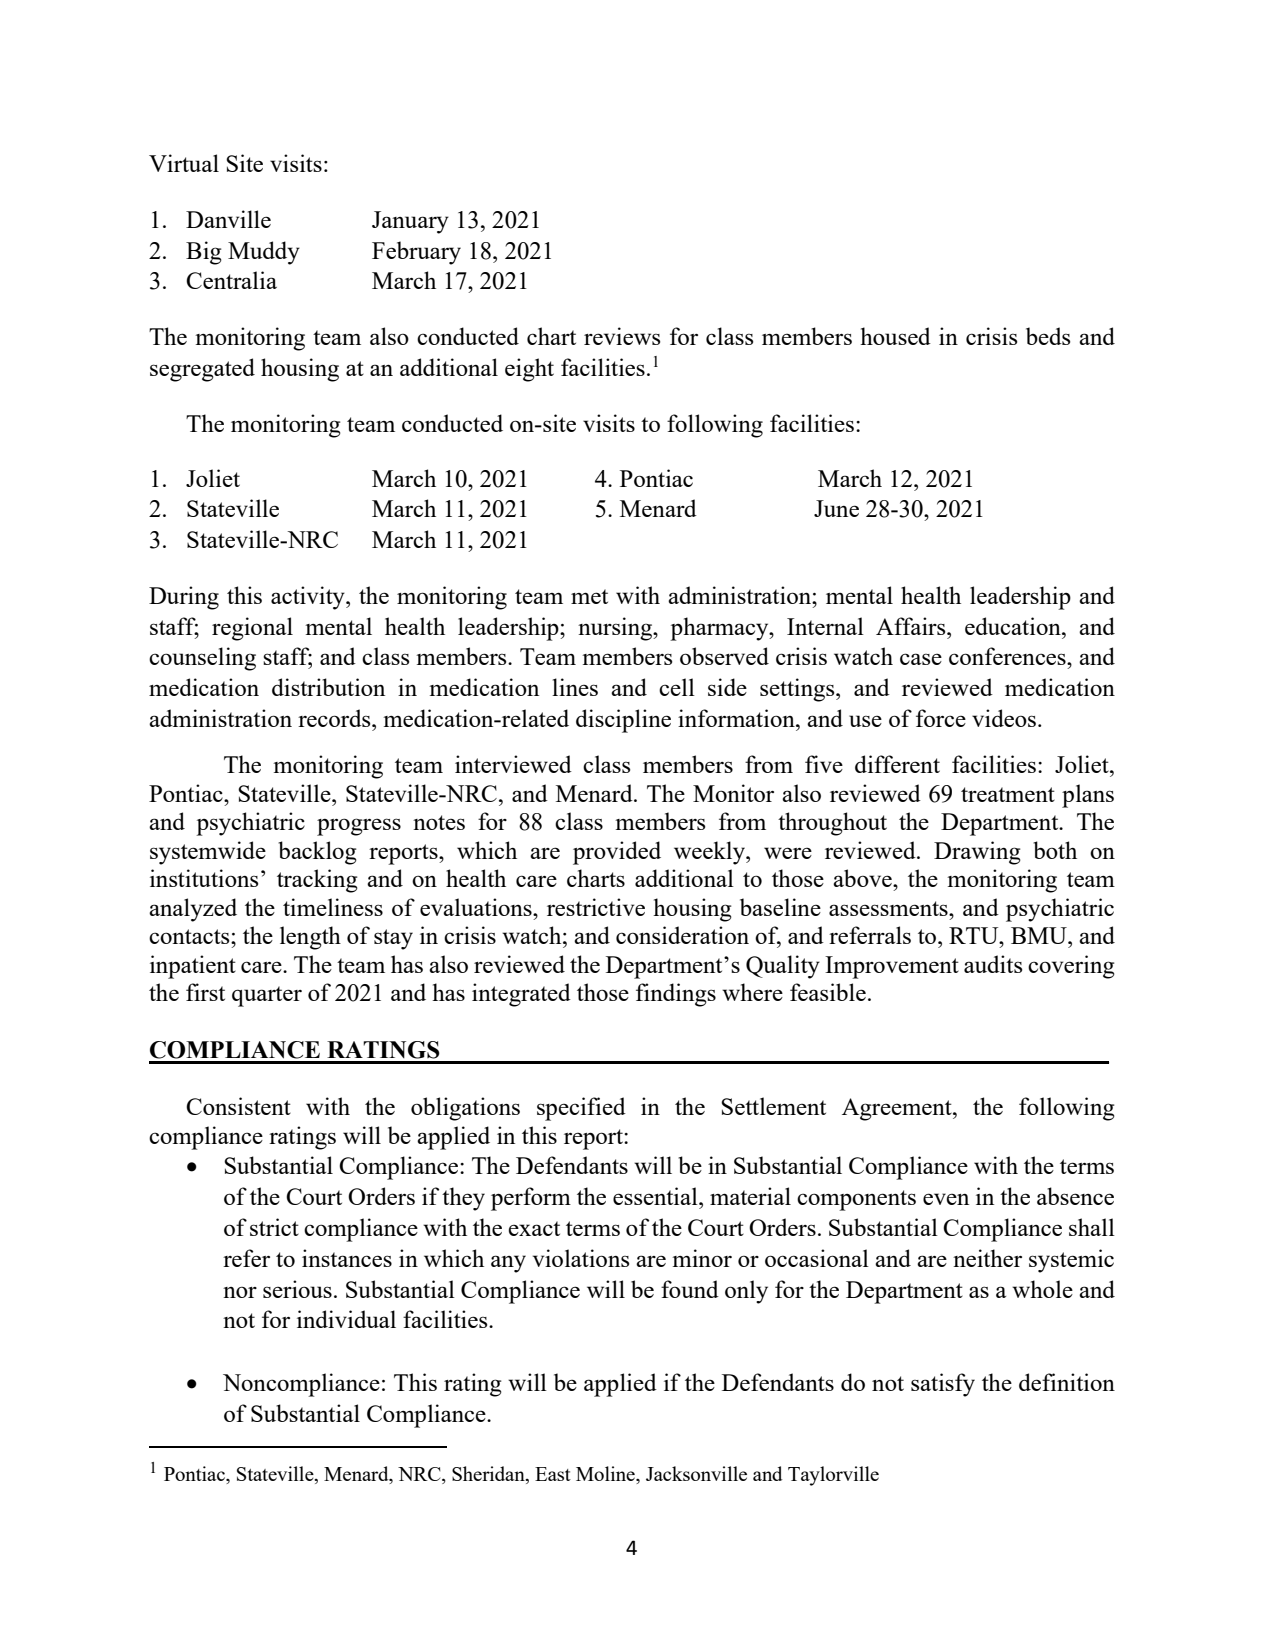 The image size is (1263, 1635). Describe the element at coordinates (264, 253) in the image. I see `Muddy` at that location.
